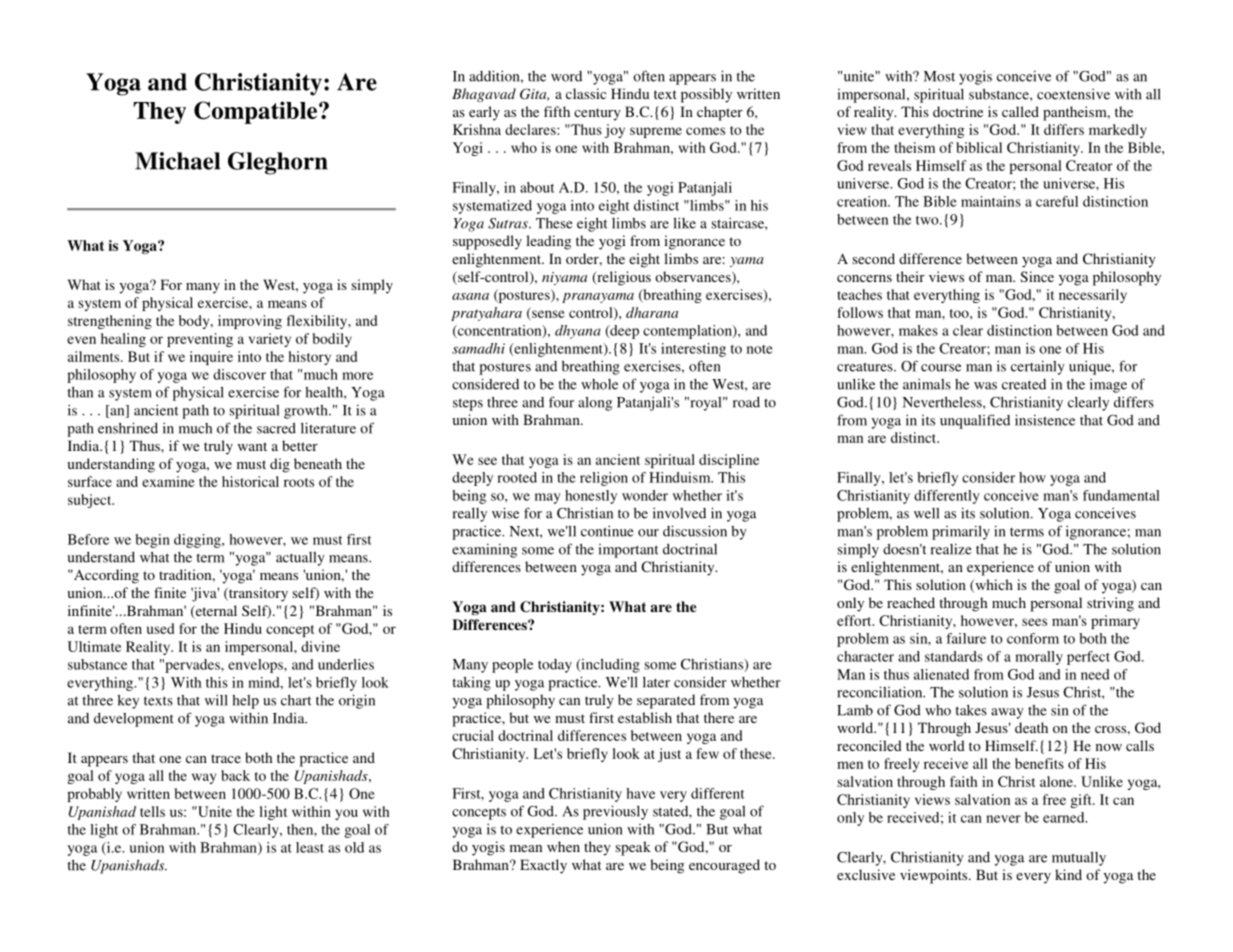 This screenshot has width=1233, height=952. What do you see at coordinates (1020, 111) in the screenshot?
I see `called` at bounding box center [1020, 111].
